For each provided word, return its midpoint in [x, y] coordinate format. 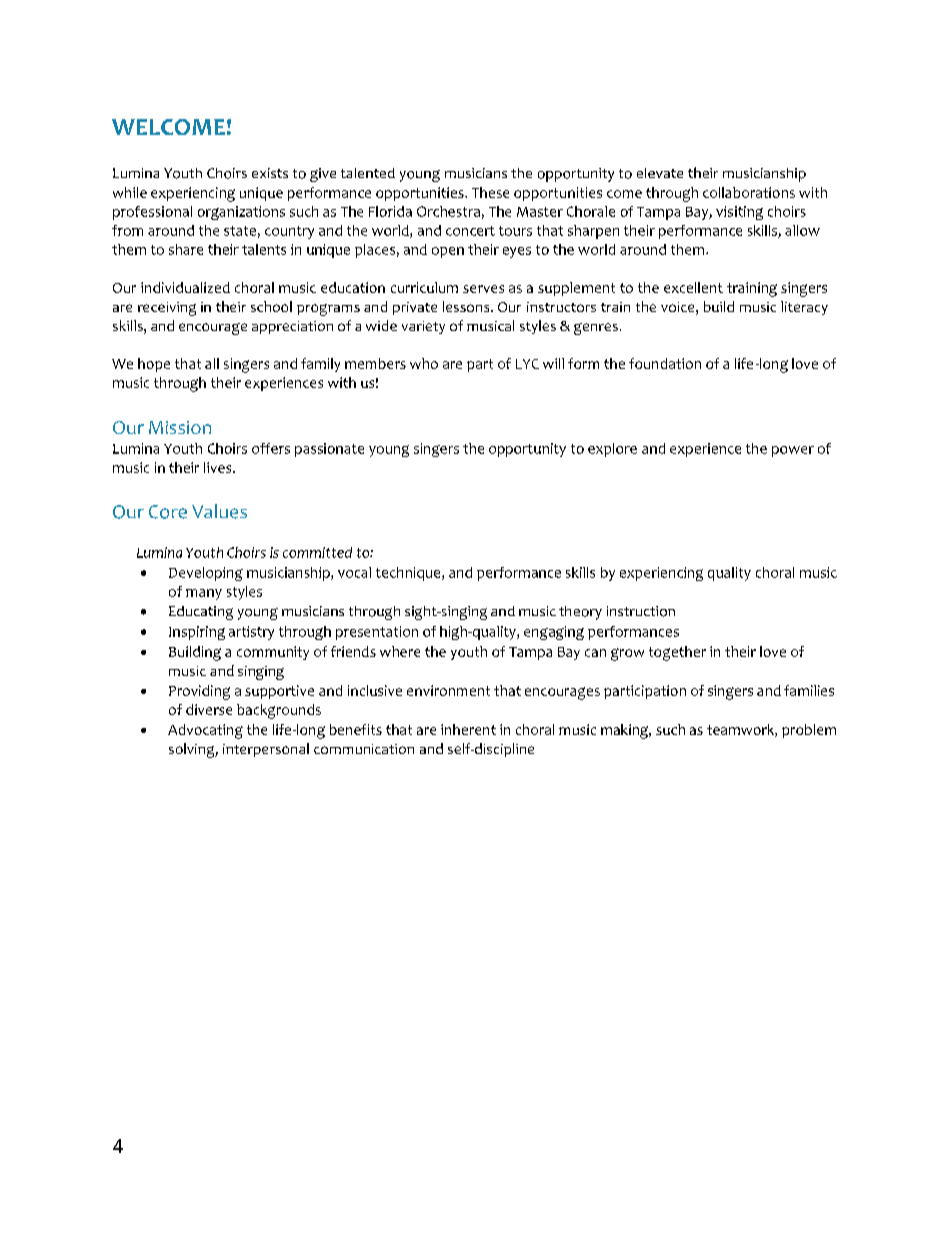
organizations [241, 213]
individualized [185, 287]
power [793, 451]
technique [409, 574]
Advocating [205, 731]
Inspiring [197, 633]
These [490, 192]
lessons [467, 306]
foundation [665, 363]
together [677, 653]
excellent [693, 287]
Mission [180, 427]
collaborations [749, 192]
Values [219, 511]
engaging [554, 633]
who [424, 363]
